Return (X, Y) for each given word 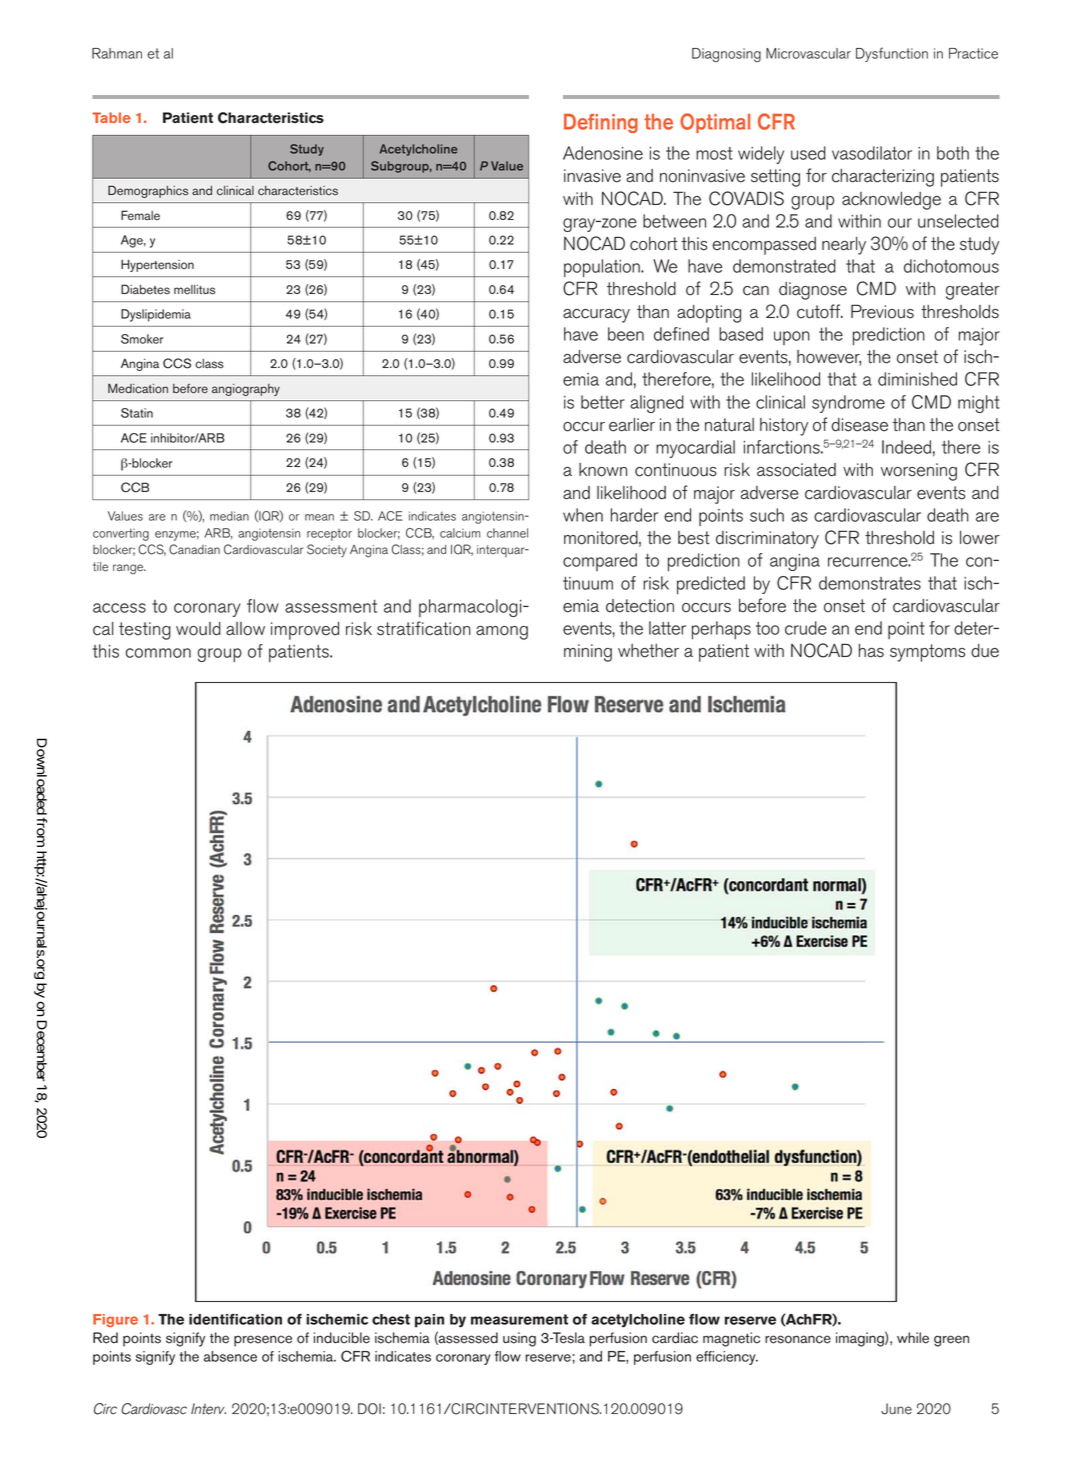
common (158, 653)
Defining (601, 123)
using (519, 1339)
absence (230, 1356)
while (913, 1338)
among (502, 633)
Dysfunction (892, 54)
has (871, 651)
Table (112, 117)
